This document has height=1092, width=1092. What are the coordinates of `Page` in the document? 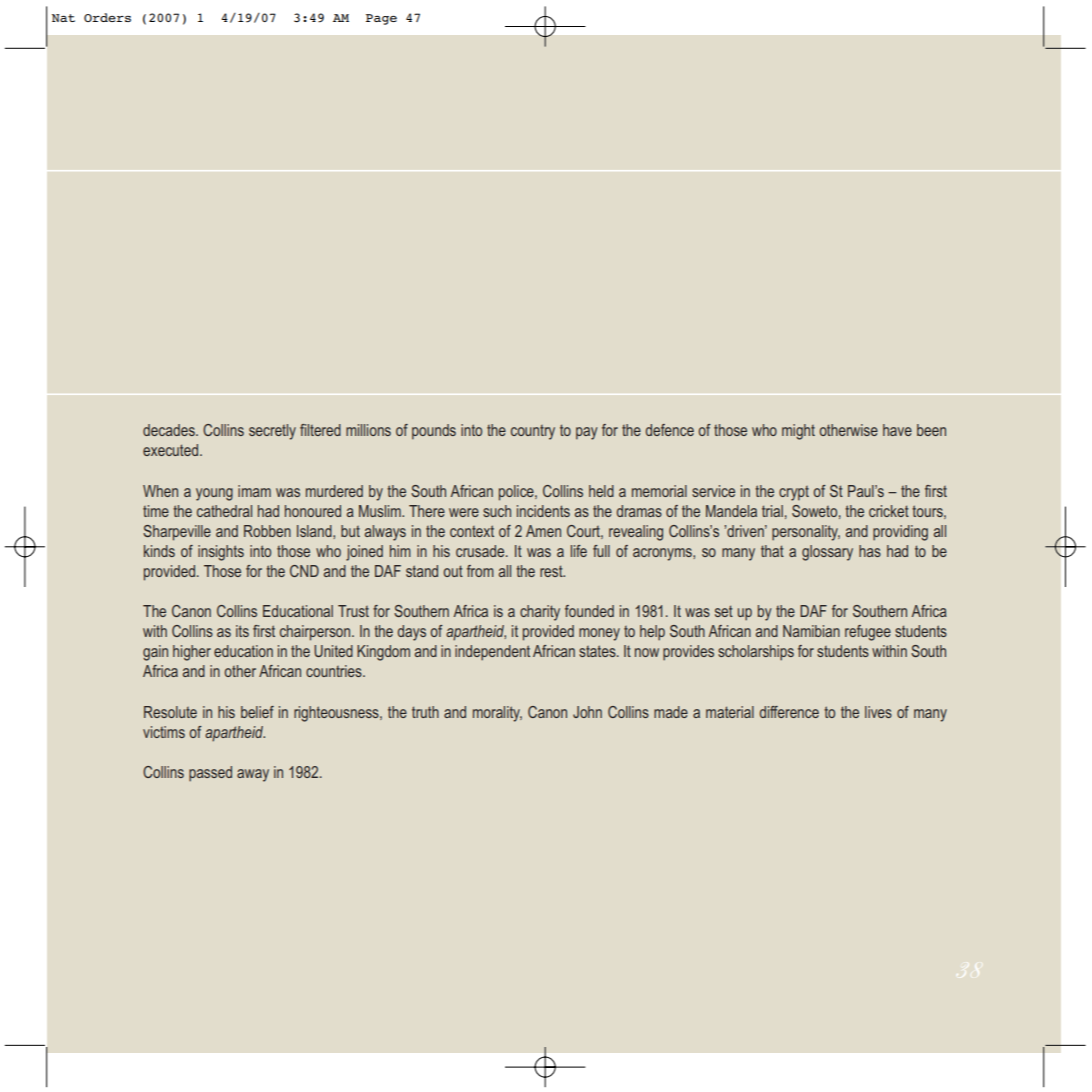 It's located at (381, 19).
